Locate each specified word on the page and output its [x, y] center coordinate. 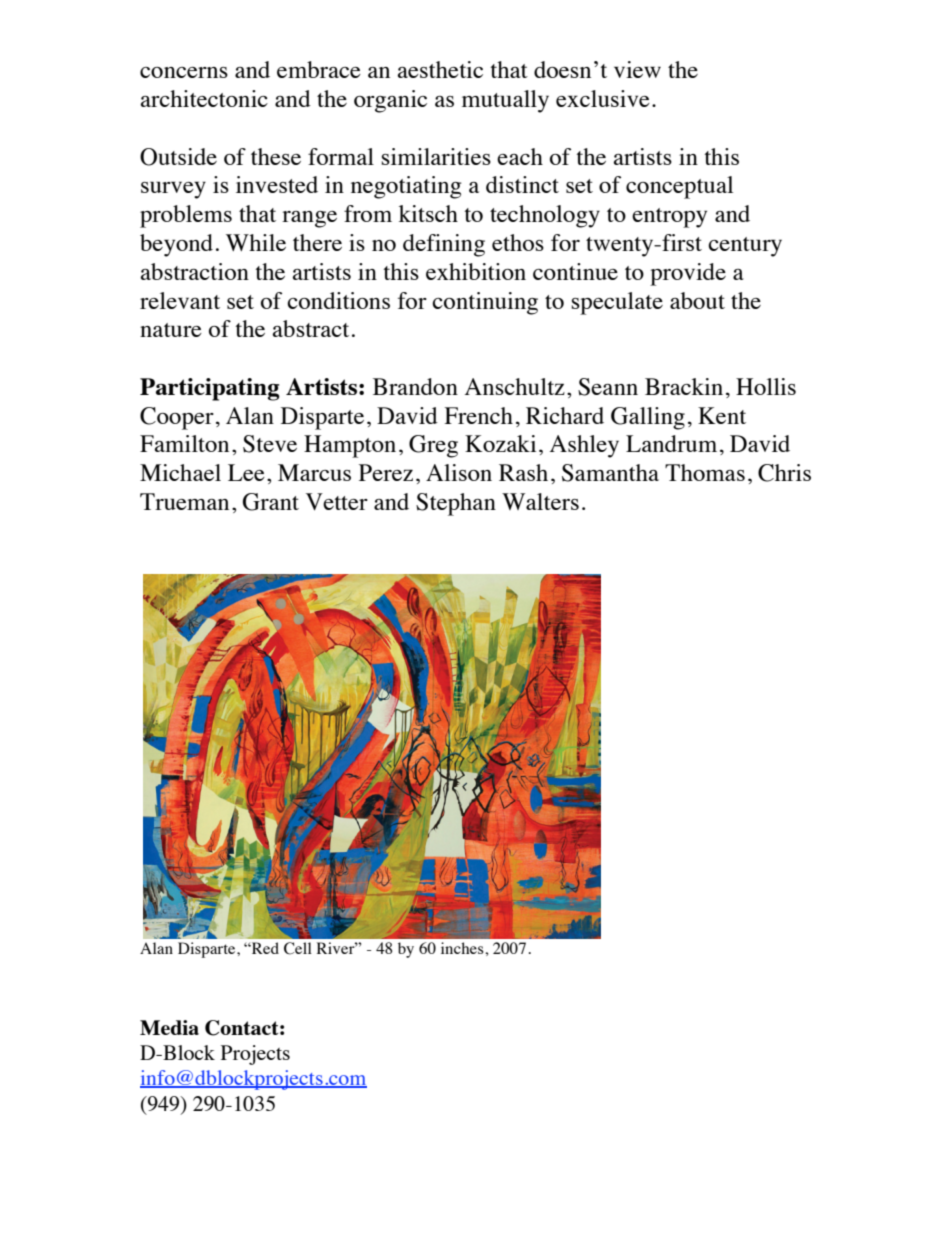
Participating [210, 389]
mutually [505, 101]
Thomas [705, 472]
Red [264, 948]
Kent [722, 415]
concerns [184, 72]
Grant [271, 502]
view [637, 69]
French [478, 415]
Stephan [456, 504]
